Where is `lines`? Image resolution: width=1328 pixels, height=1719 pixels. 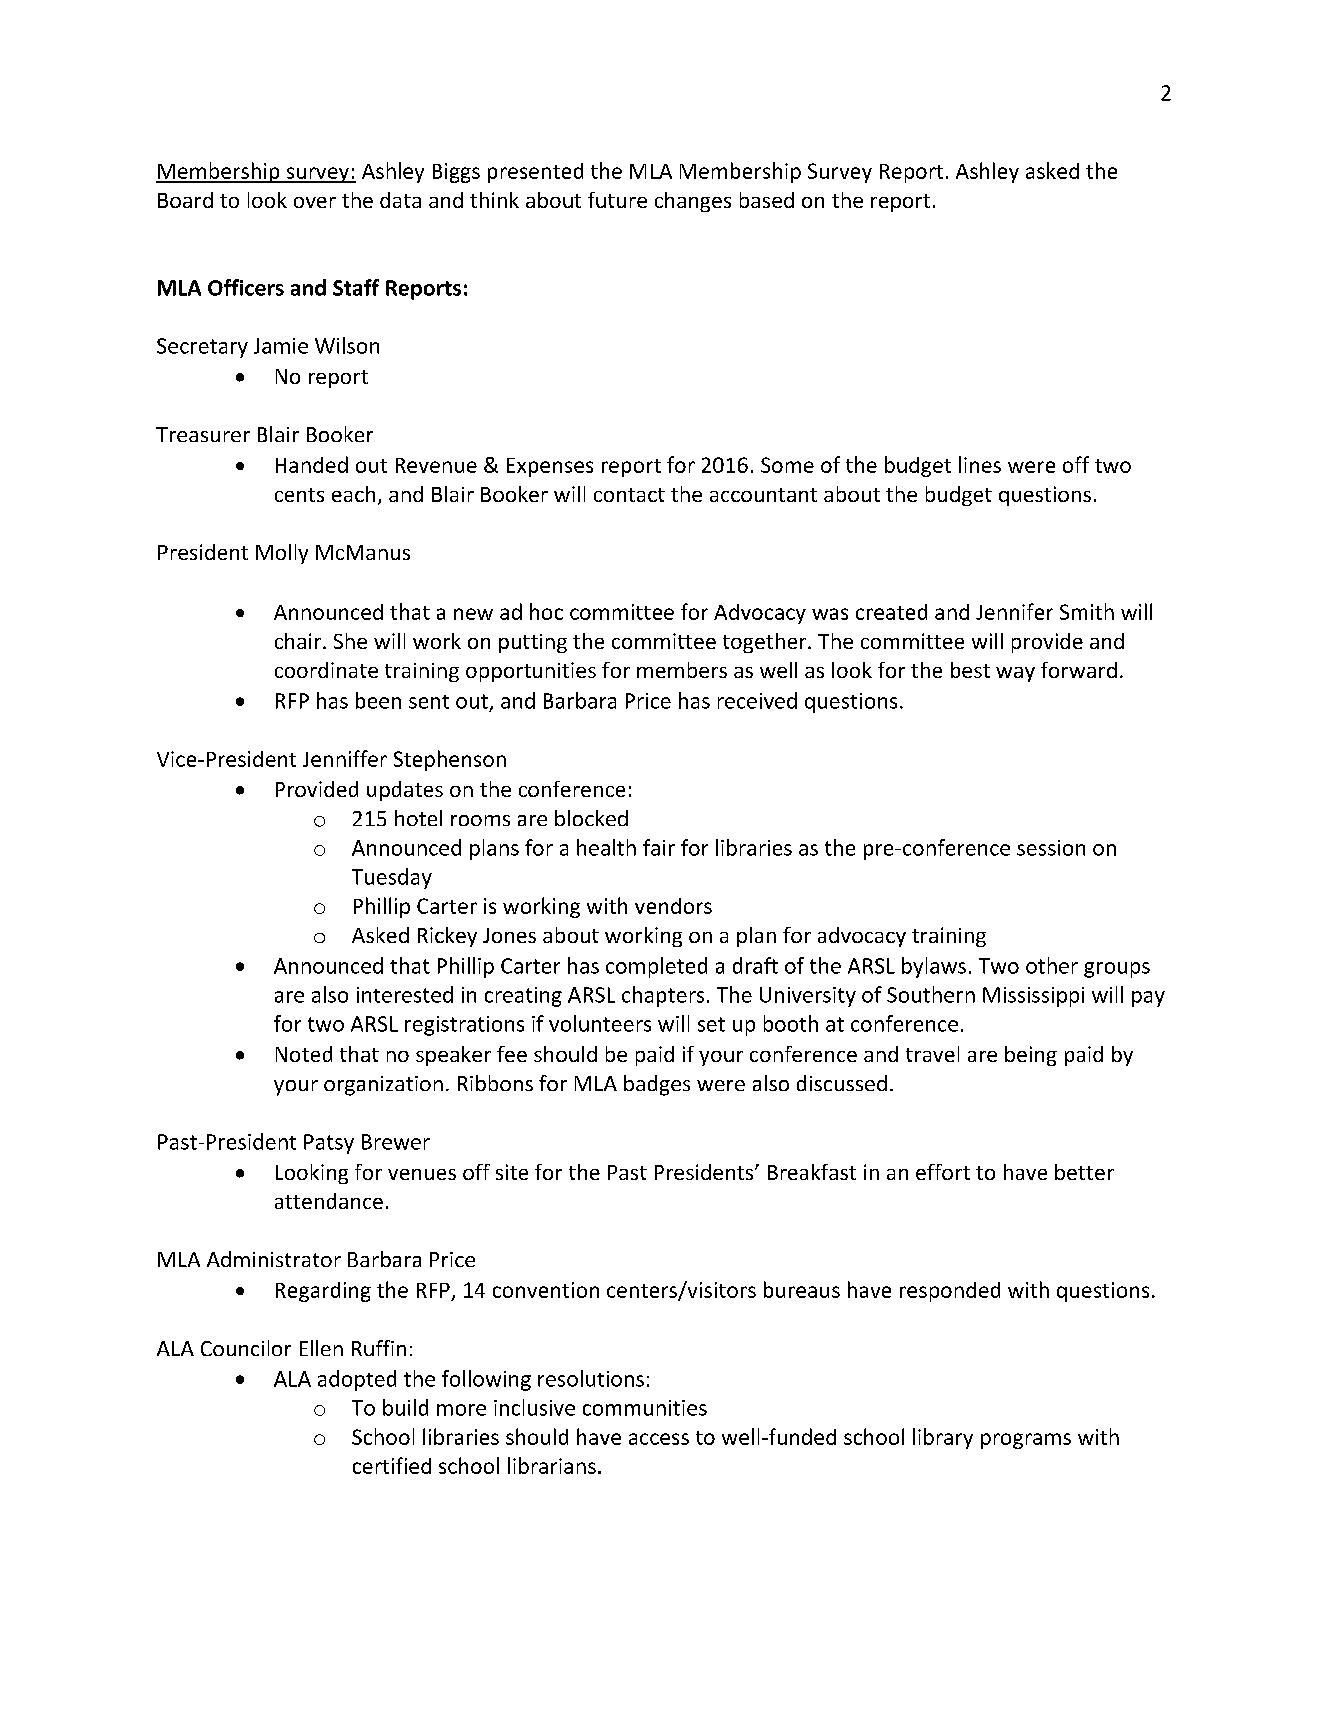 lines is located at coordinates (980, 464).
